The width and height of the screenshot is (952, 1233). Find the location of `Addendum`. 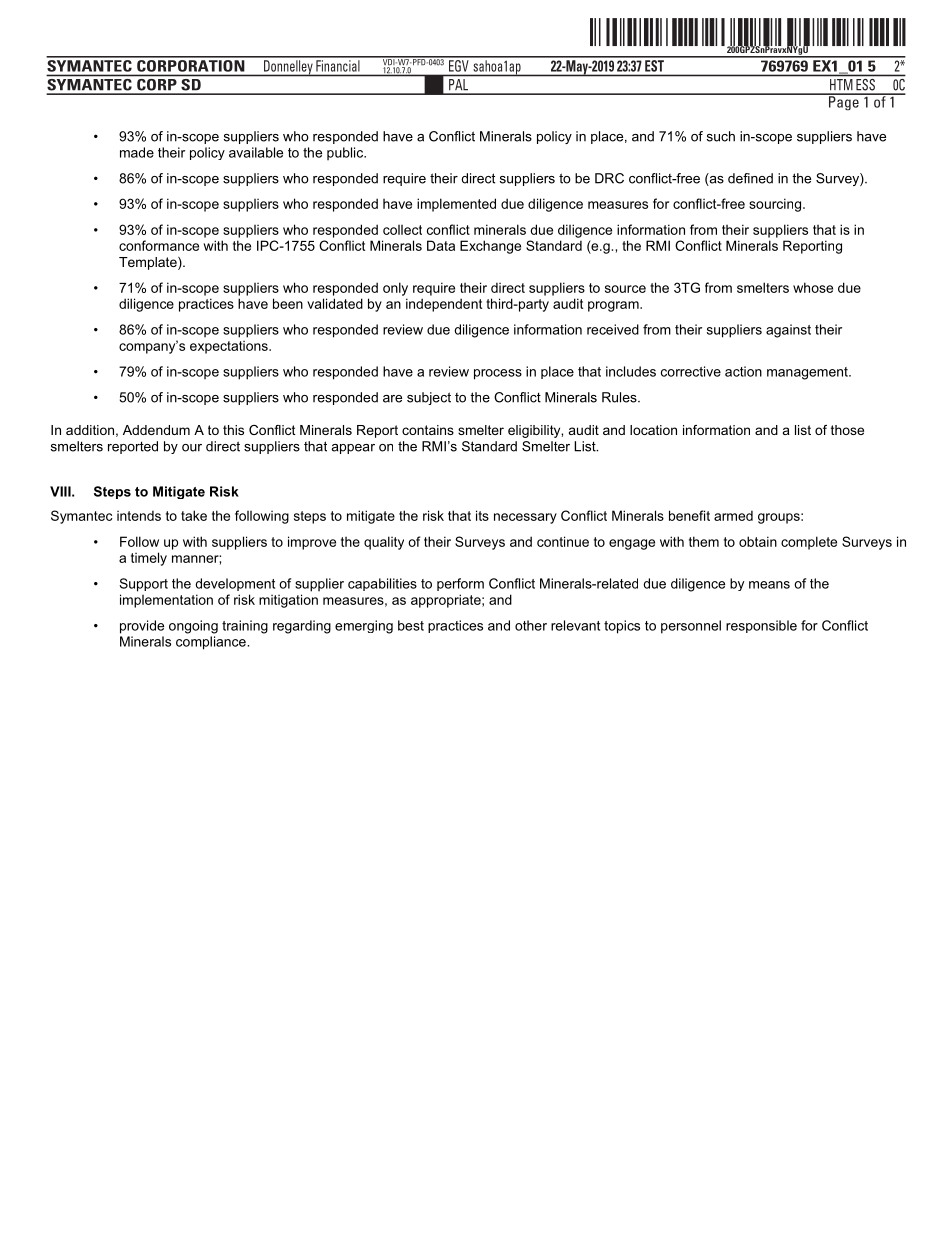

Addendum is located at coordinates (156, 430).
